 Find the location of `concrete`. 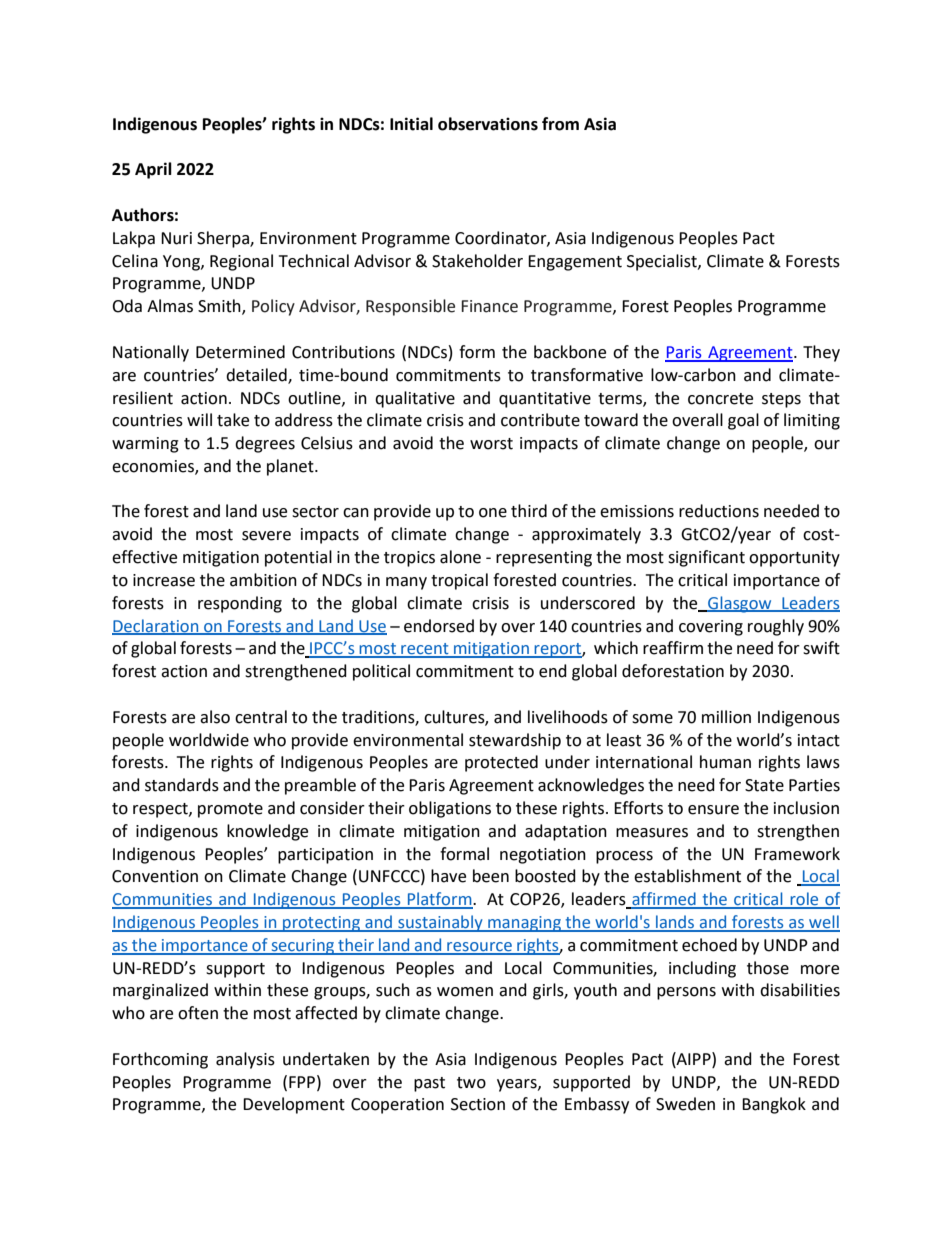

concrete is located at coordinates (720, 399).
